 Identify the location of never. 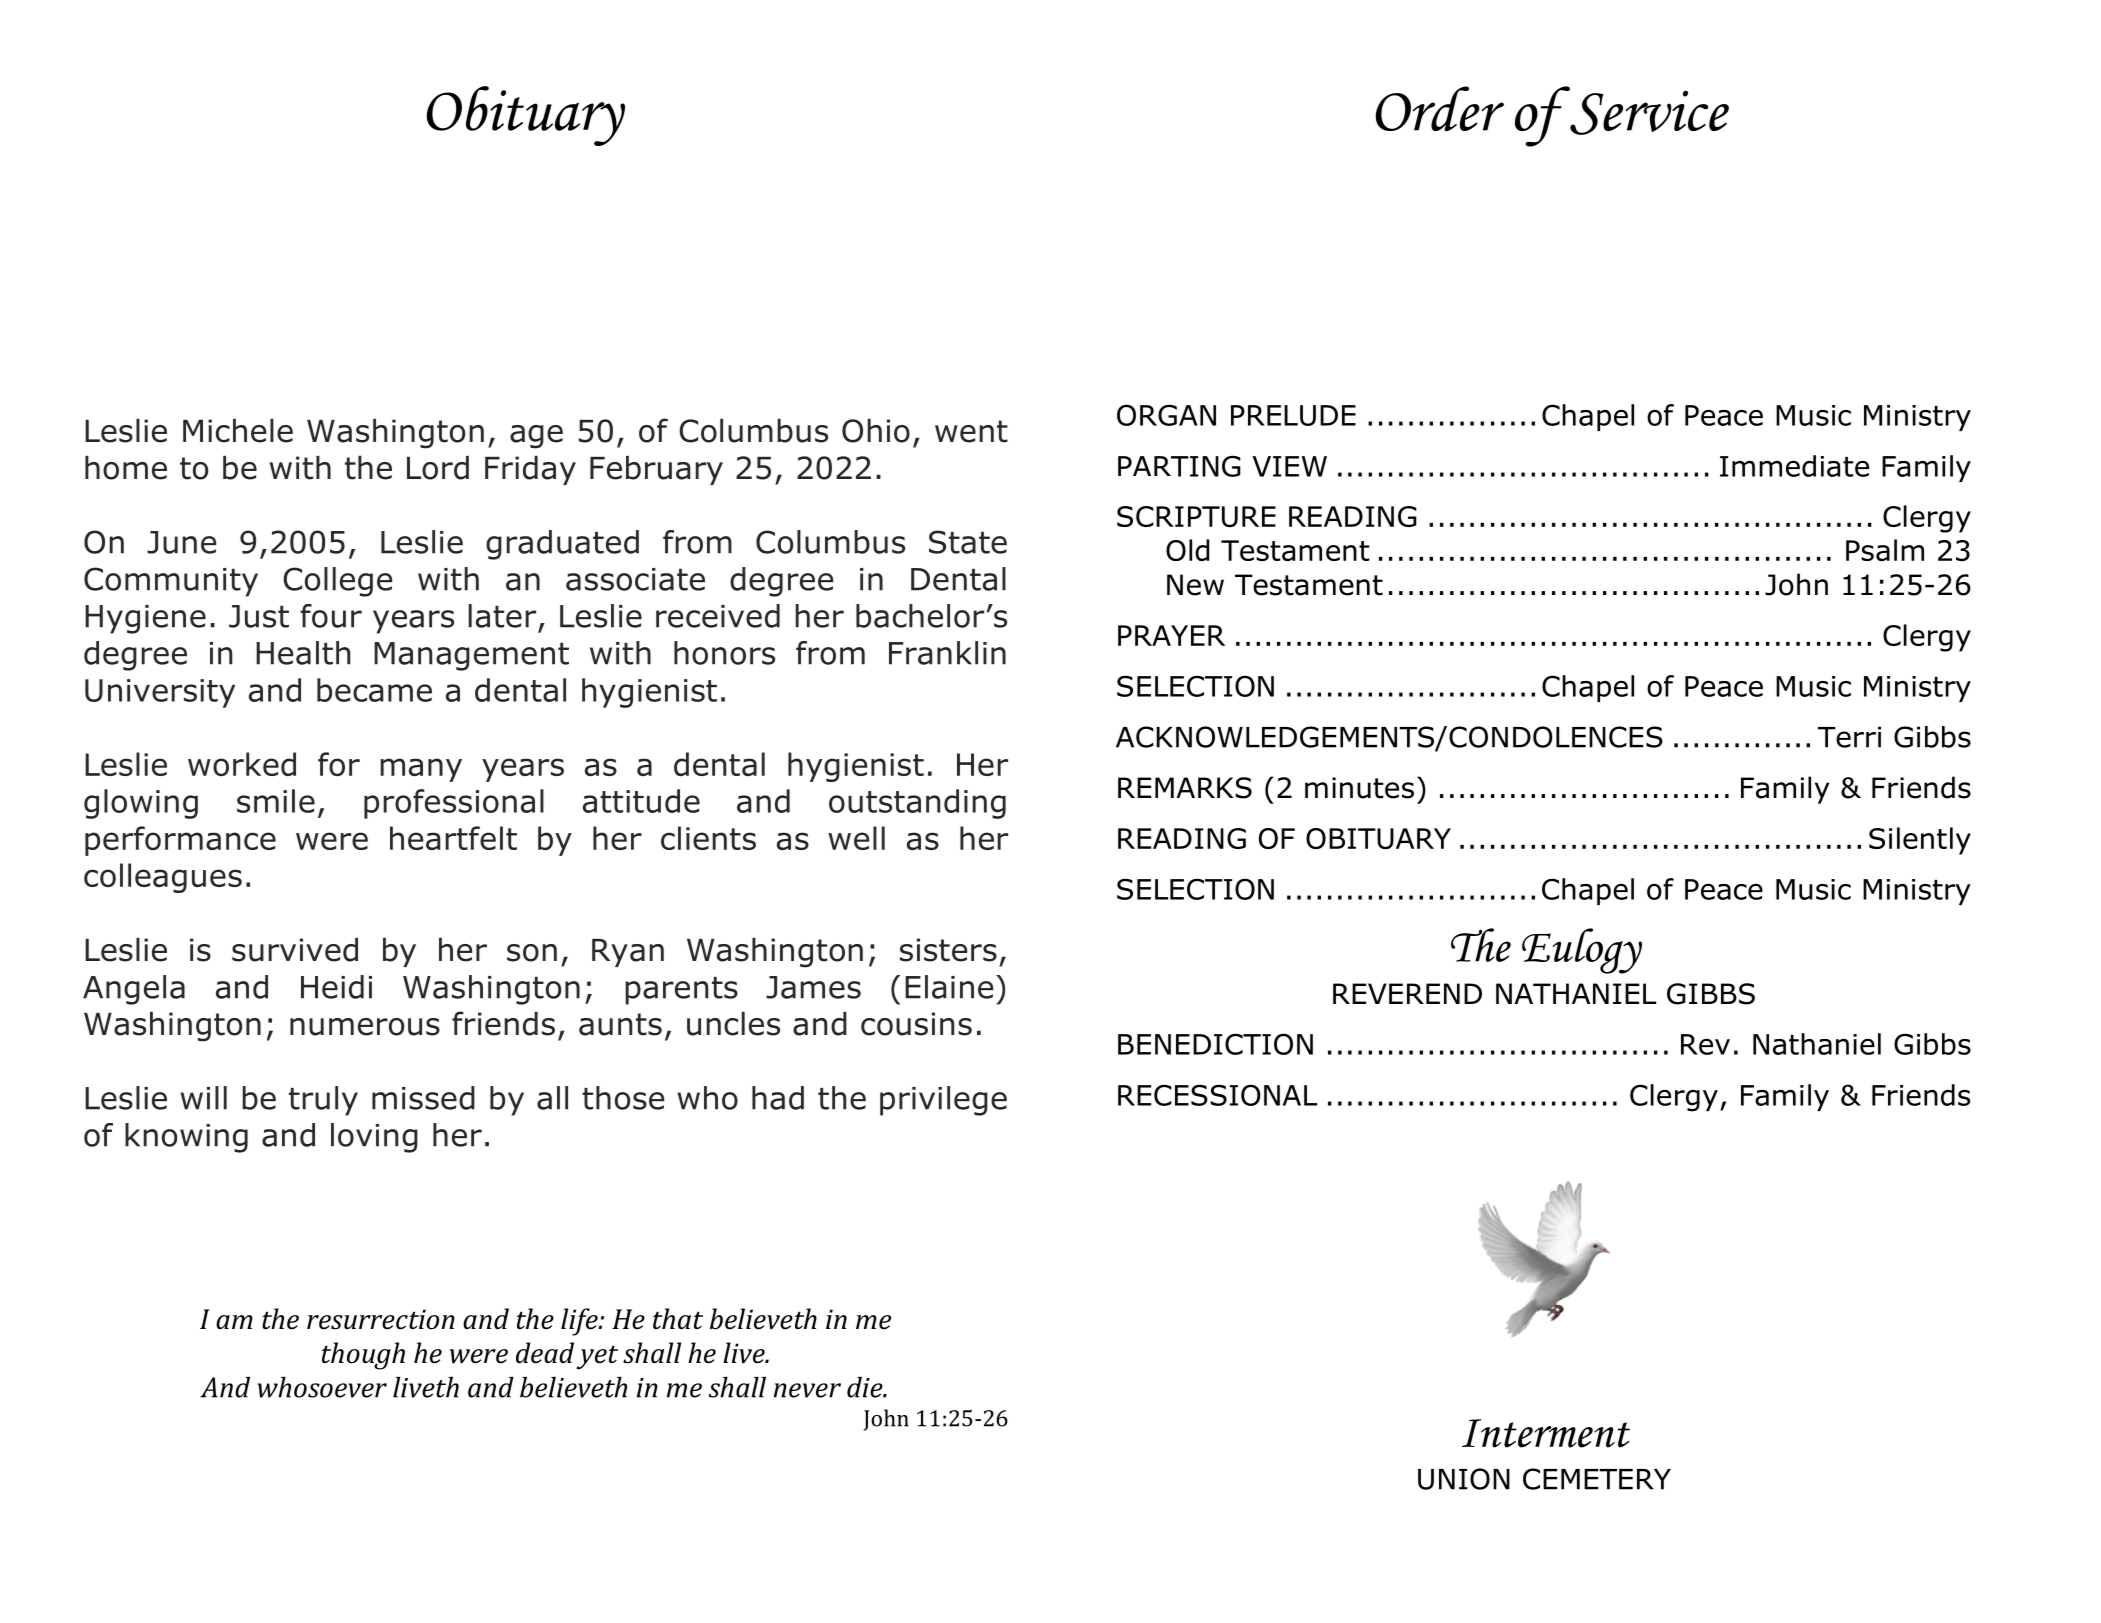
(807, 1390).
